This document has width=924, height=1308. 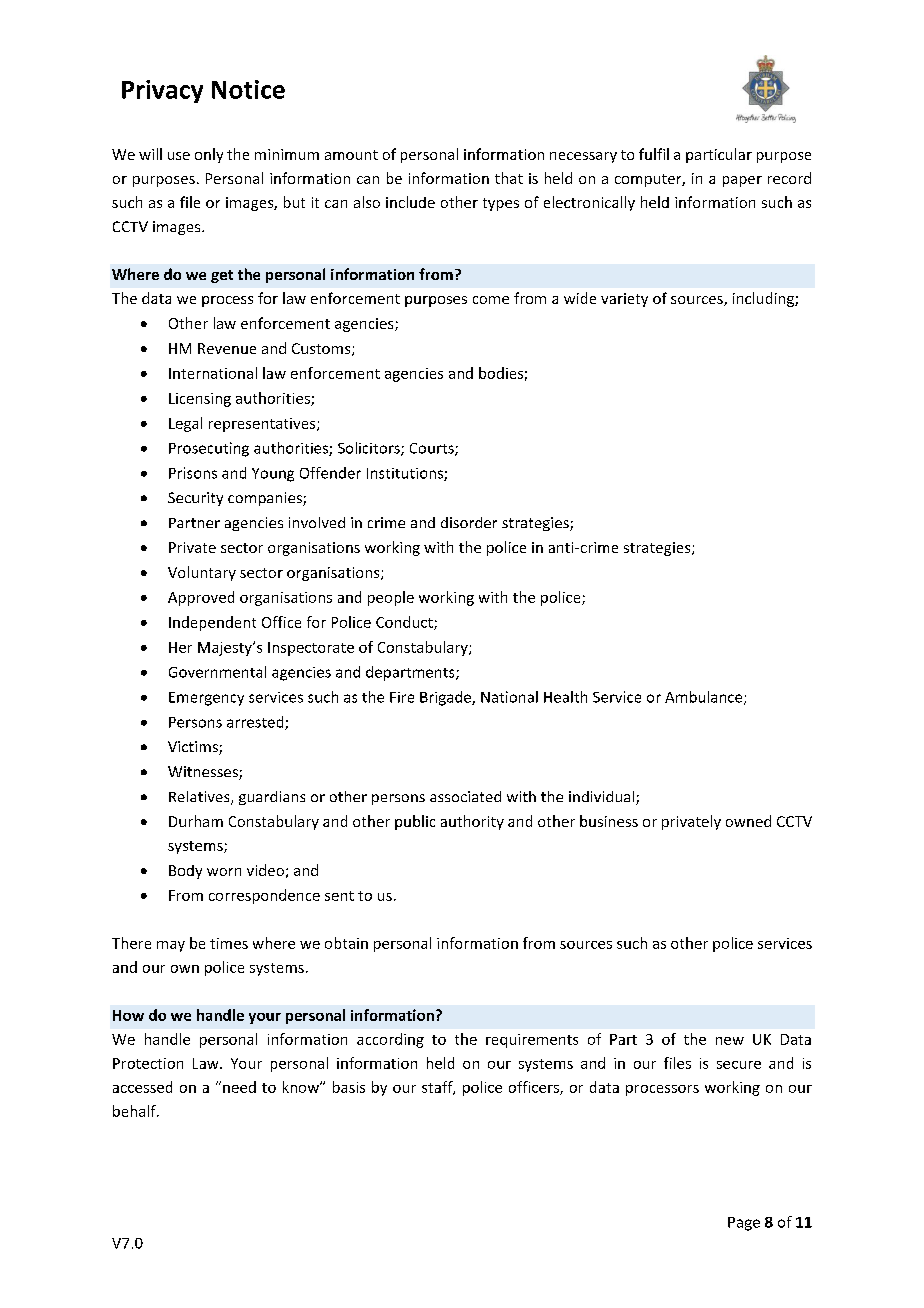 I want to click on fulfil, so click(x=654, y=154).
